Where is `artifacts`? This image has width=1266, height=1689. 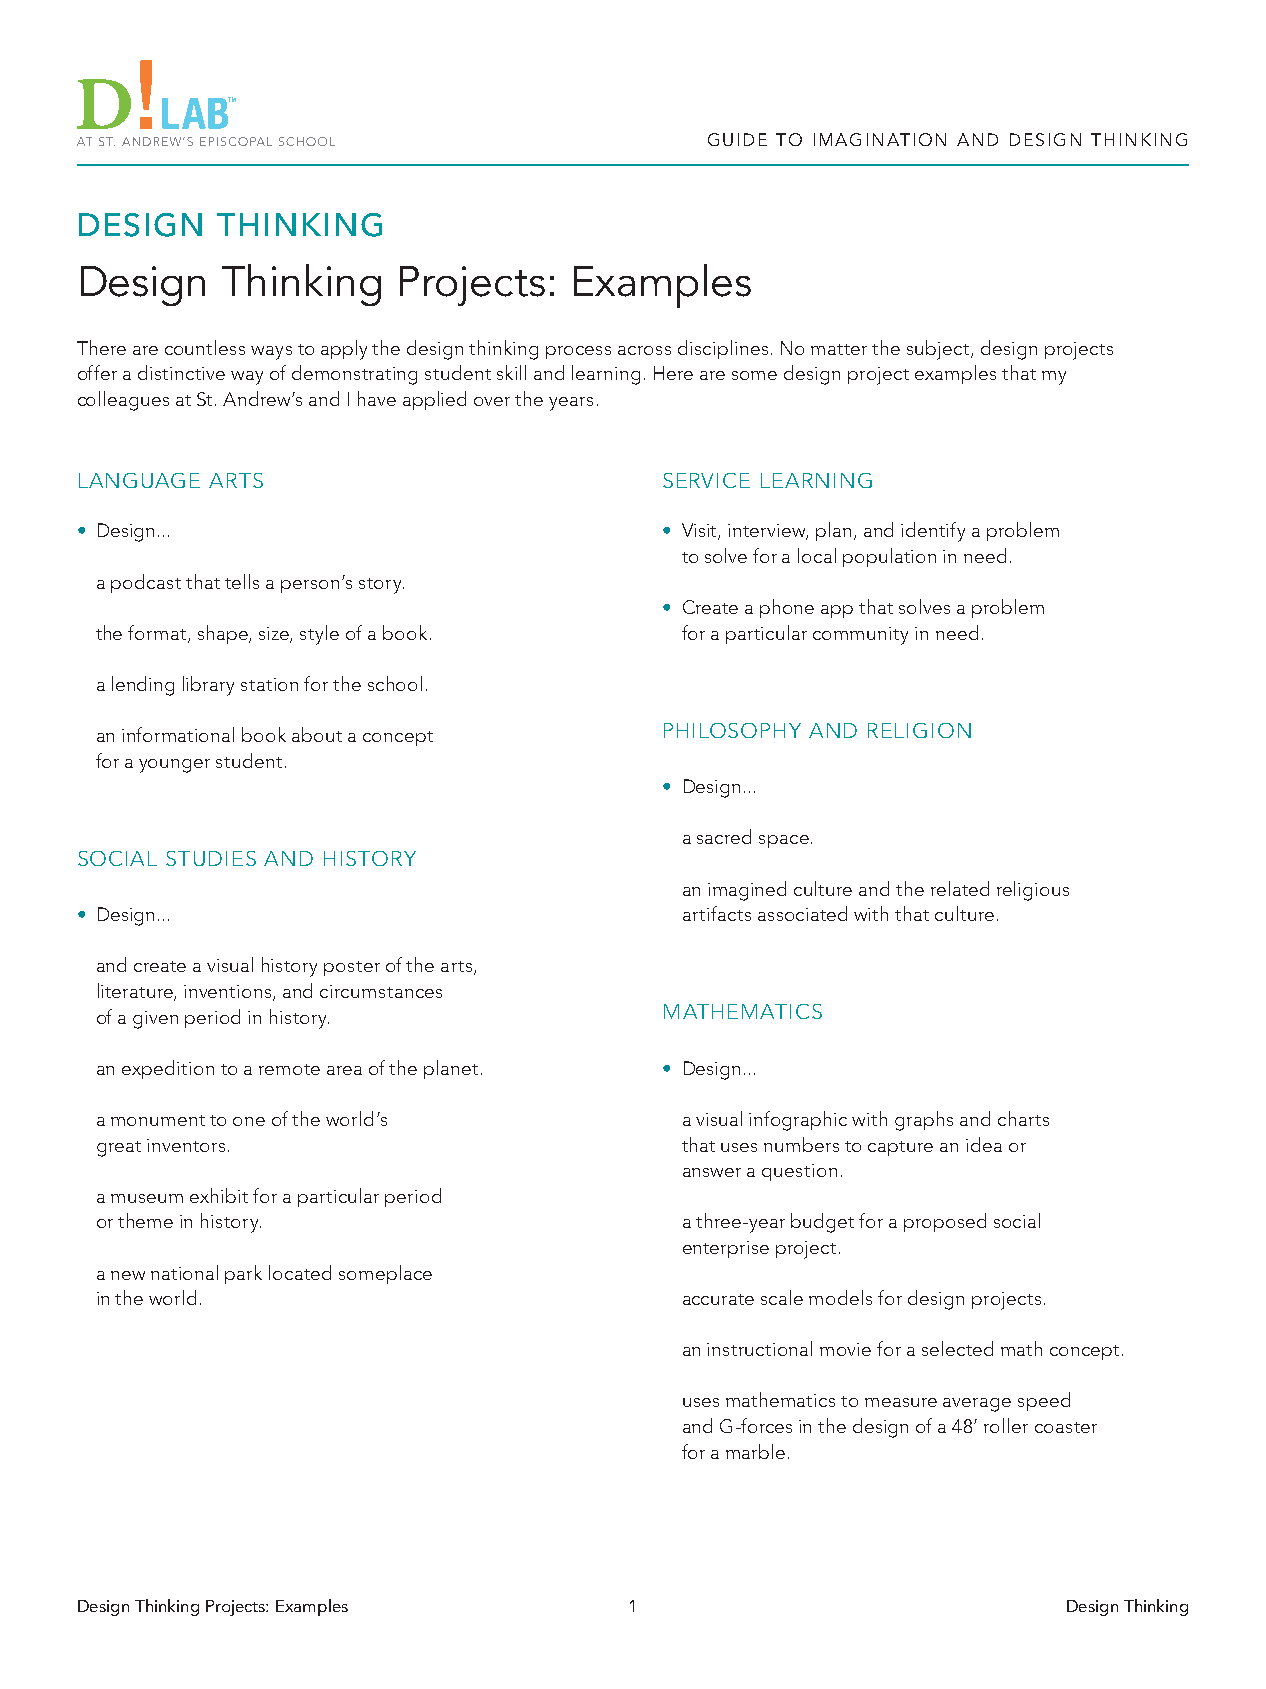 artifacts is located at coordinates (717, 913).
